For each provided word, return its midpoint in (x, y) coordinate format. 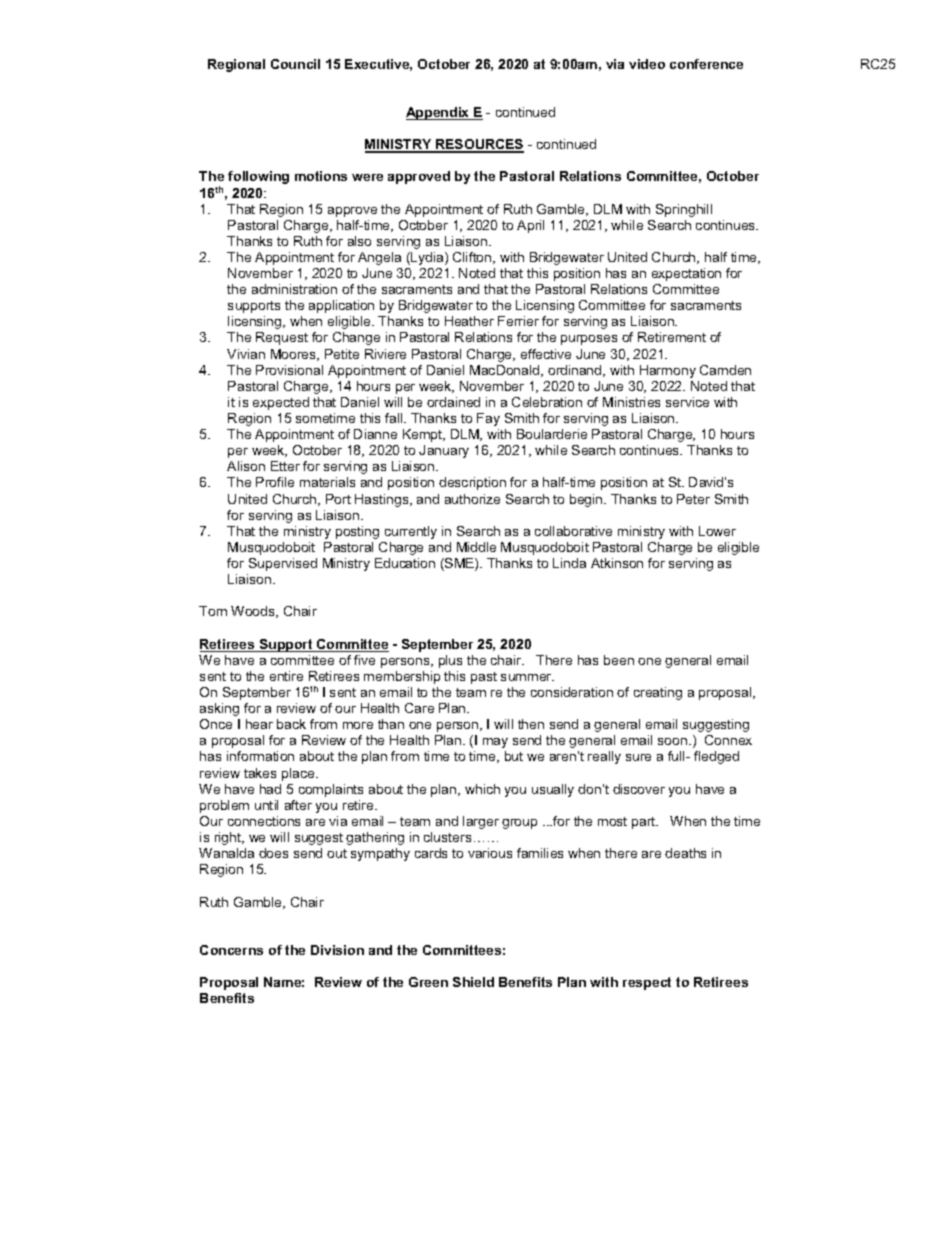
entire (286, 676)
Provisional (289, 370)
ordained (453, 402)
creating (658, 693)
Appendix (439, 113)
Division (337, 950)
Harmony (668, 371)
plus (450, 661)
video (647, 64)
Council (295, 64)
